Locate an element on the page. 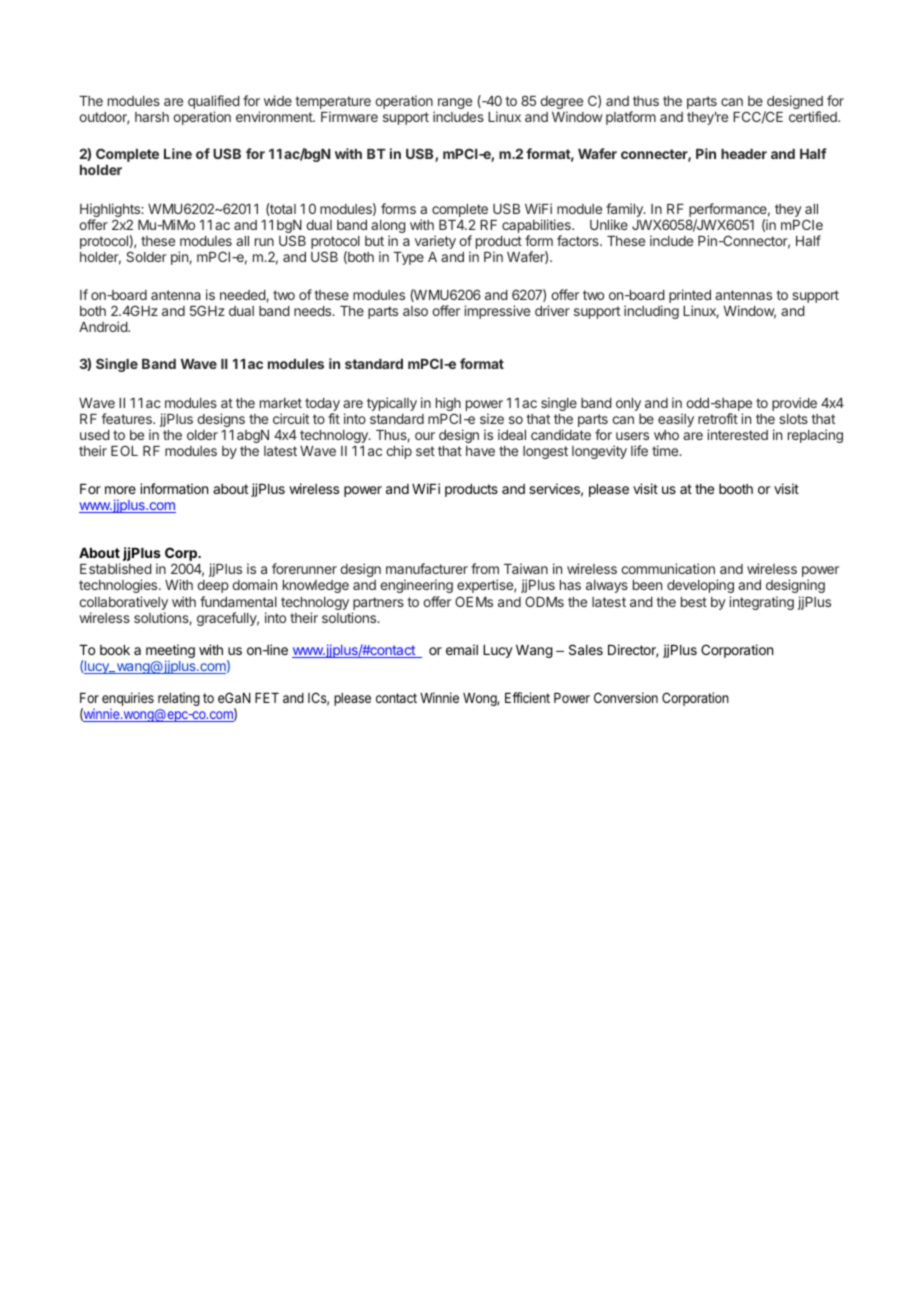  certified is located at coordinates (814, 116).
